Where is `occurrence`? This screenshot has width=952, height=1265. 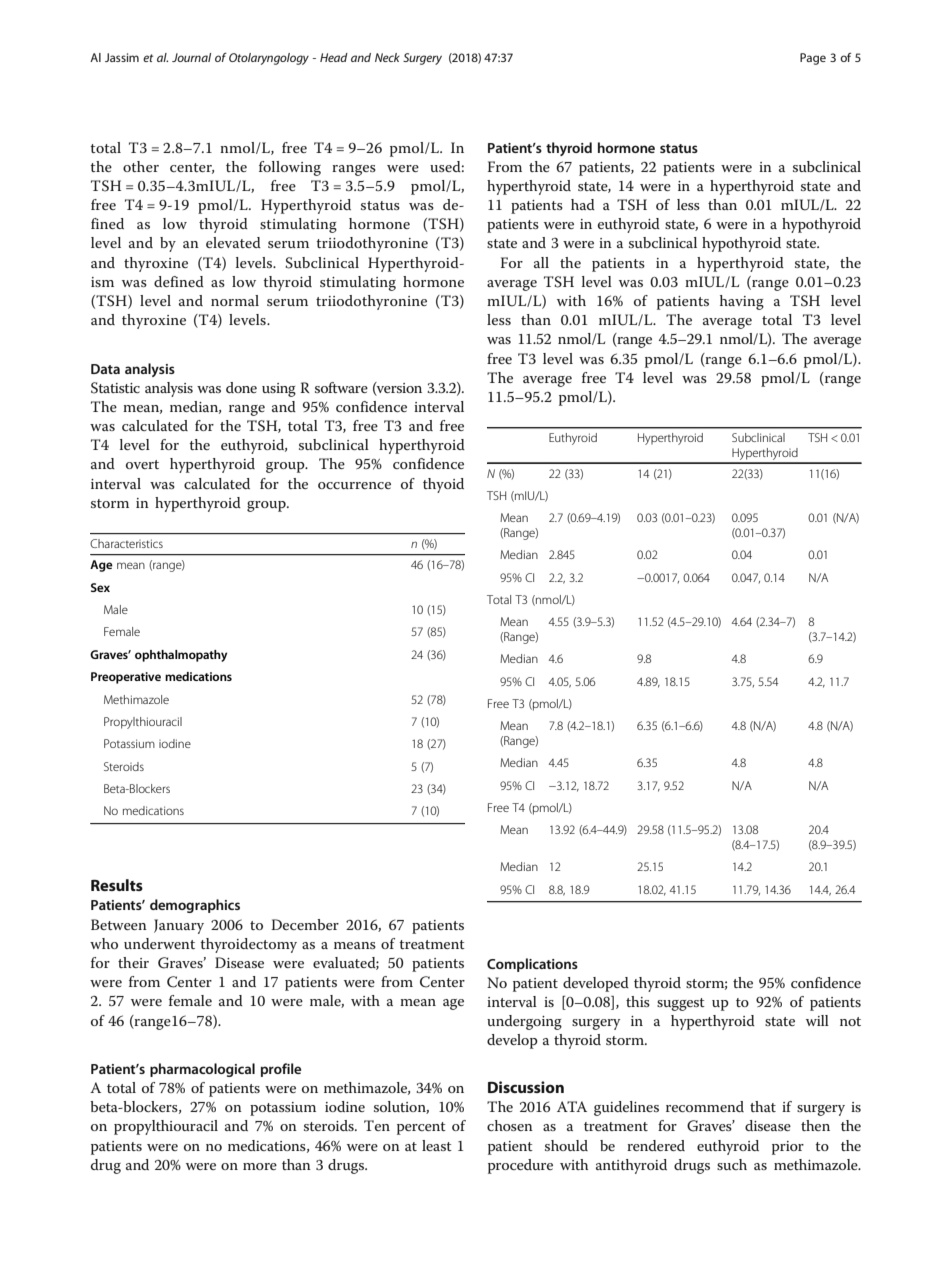 occurrence is located at coordinates (354, 485).
